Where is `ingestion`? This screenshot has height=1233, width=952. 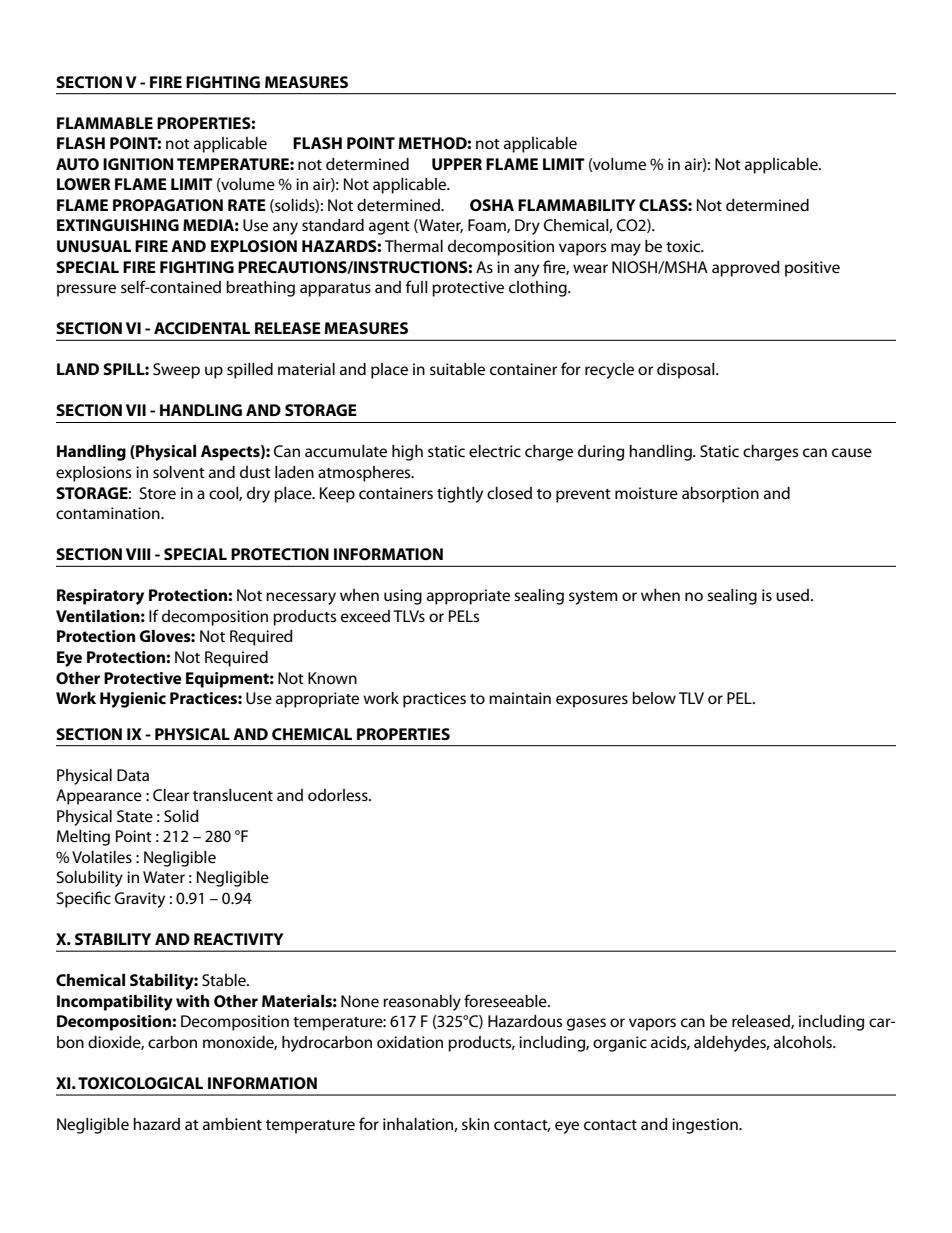
ingestion is located at coordinates (706, 1126).
